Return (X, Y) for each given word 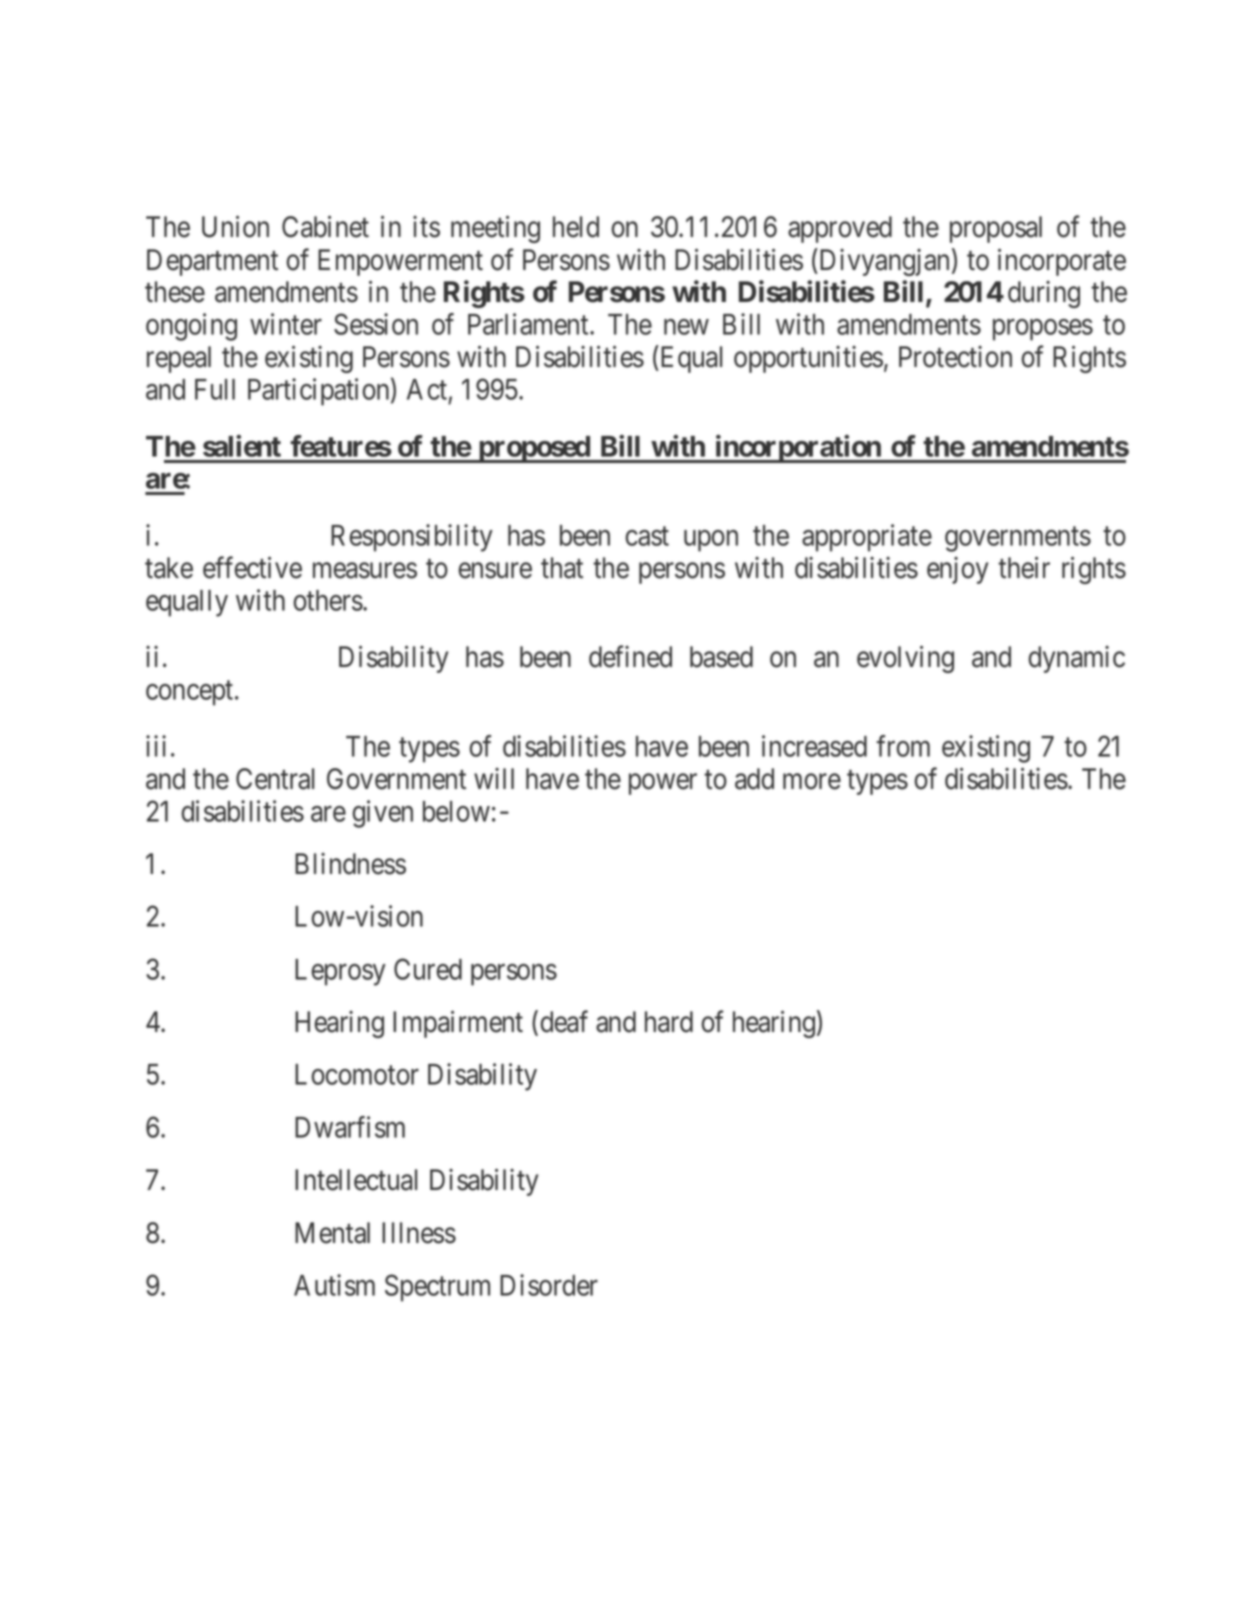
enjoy (957, 570)
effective (252, 567)
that (562, 568)
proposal (996, 229)
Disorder (549, 1285)
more (812, 782)
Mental (332, 1233)
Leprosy (340, 972)
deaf (564, 1021)
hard (669, 1022)
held (576, 227)
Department (212, 262)
